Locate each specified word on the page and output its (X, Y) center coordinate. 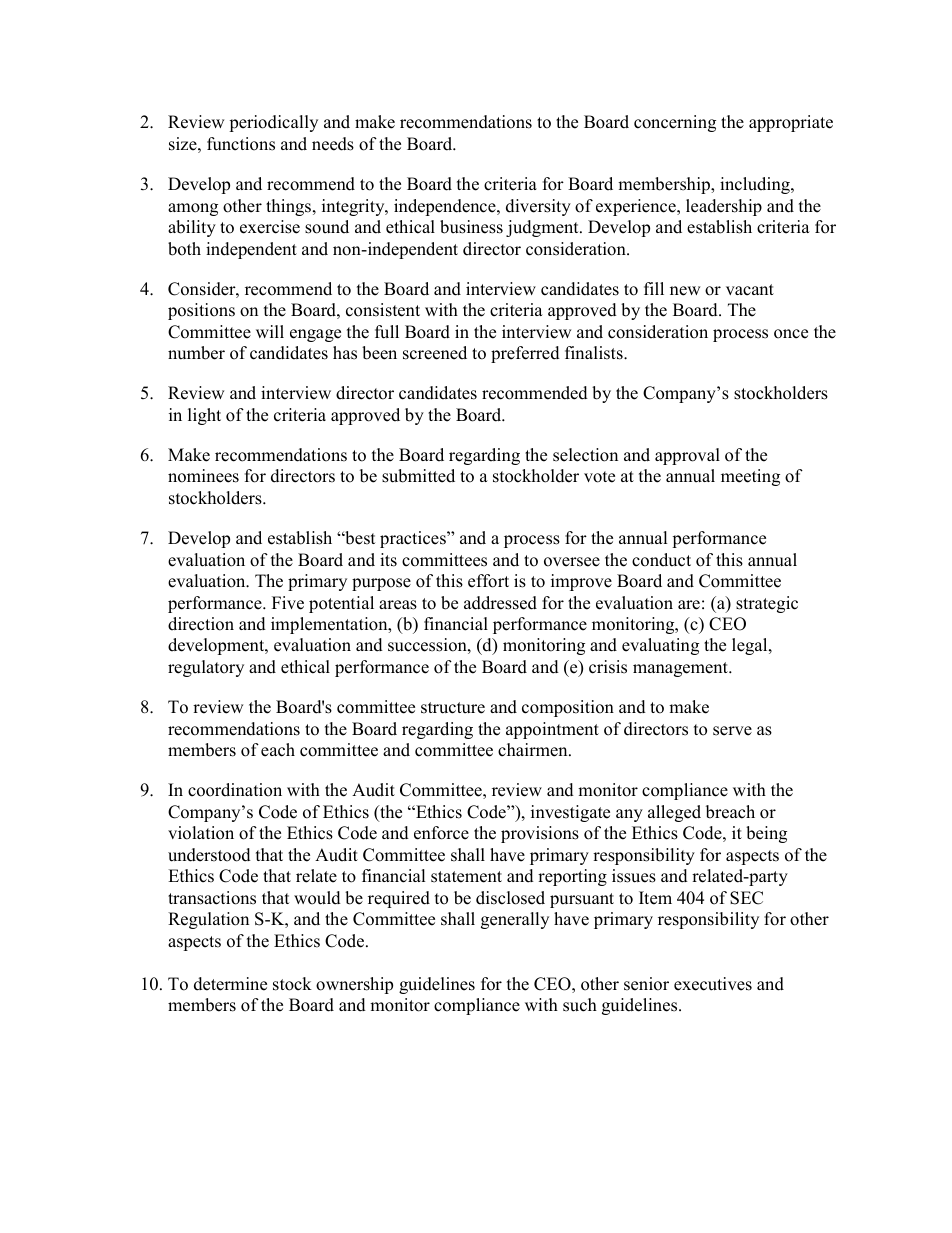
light (204, 416)
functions (241, 144)
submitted (418, 476)
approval (687, 456)
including (756, 185)
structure (453, 708)
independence (446, 207)
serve (732, 731)
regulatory (206, 668)
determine (230, 984)
